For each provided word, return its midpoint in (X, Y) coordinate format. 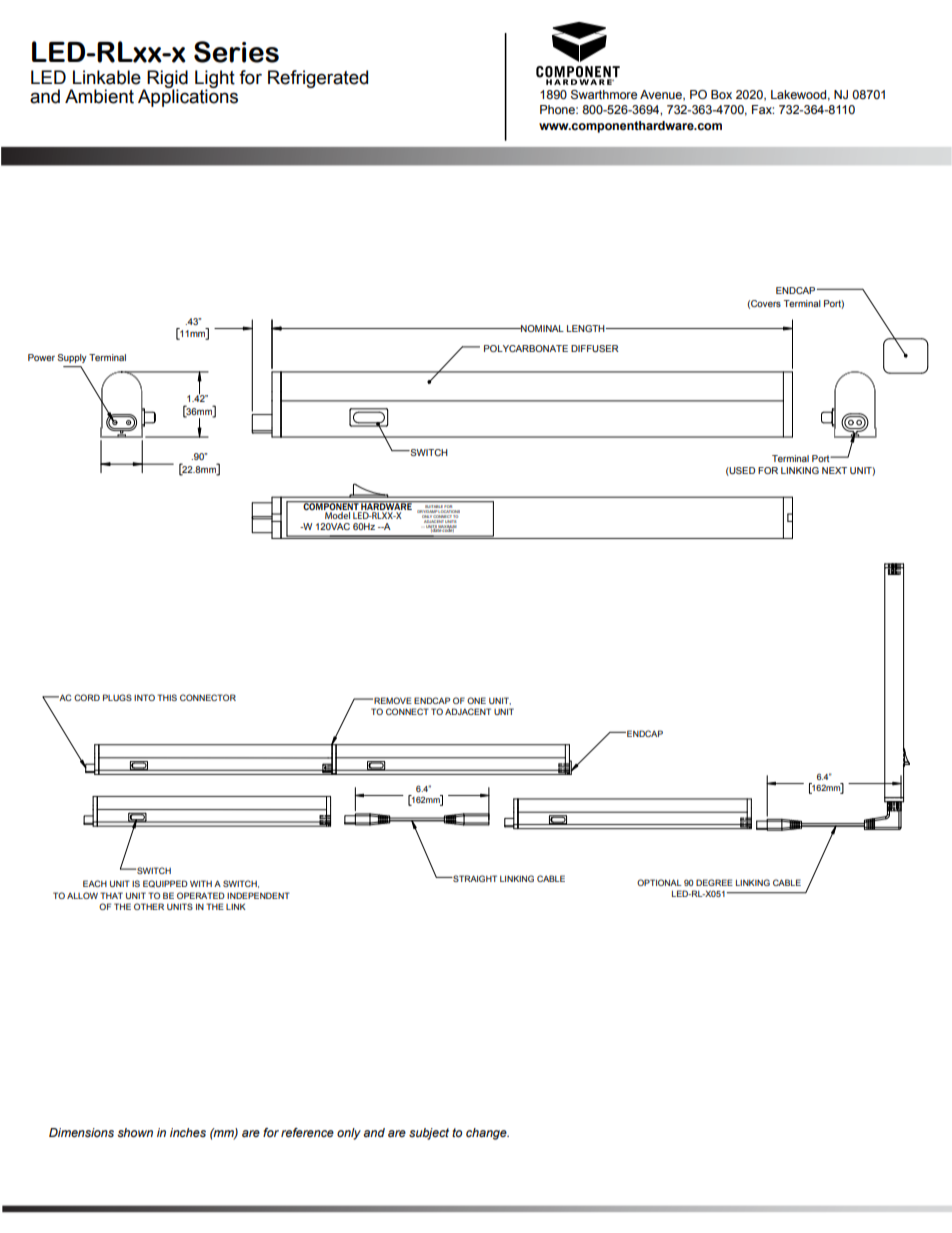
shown (135, 1132)
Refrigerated (318, 79)
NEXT (834, 470)
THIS (167, 697)
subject (429, 1134)
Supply (72, 358)
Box (721, 94)
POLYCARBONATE (526, 348)
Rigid (166, 80)
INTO (144, 697)
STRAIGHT (474, 878)
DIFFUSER (595, 348)
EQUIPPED (165, 884)
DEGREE (714, 882)
